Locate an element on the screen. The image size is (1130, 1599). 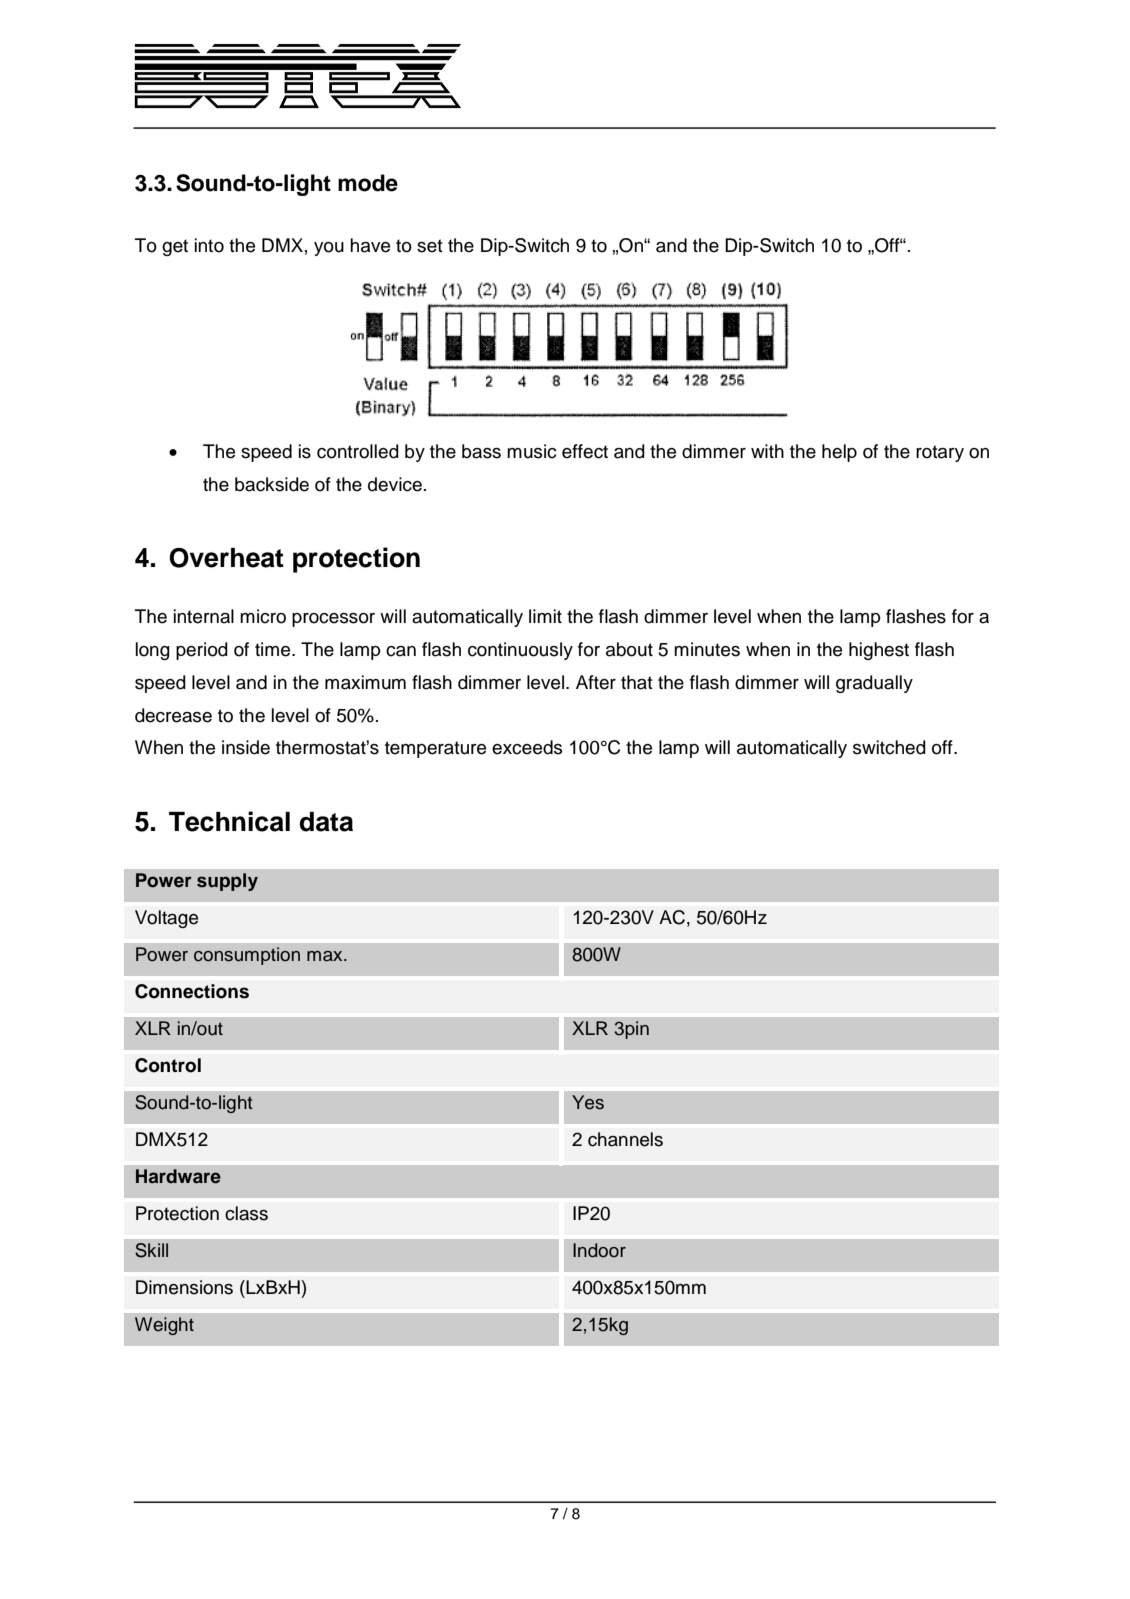
Yes is located at coordinates (588, 1102).
